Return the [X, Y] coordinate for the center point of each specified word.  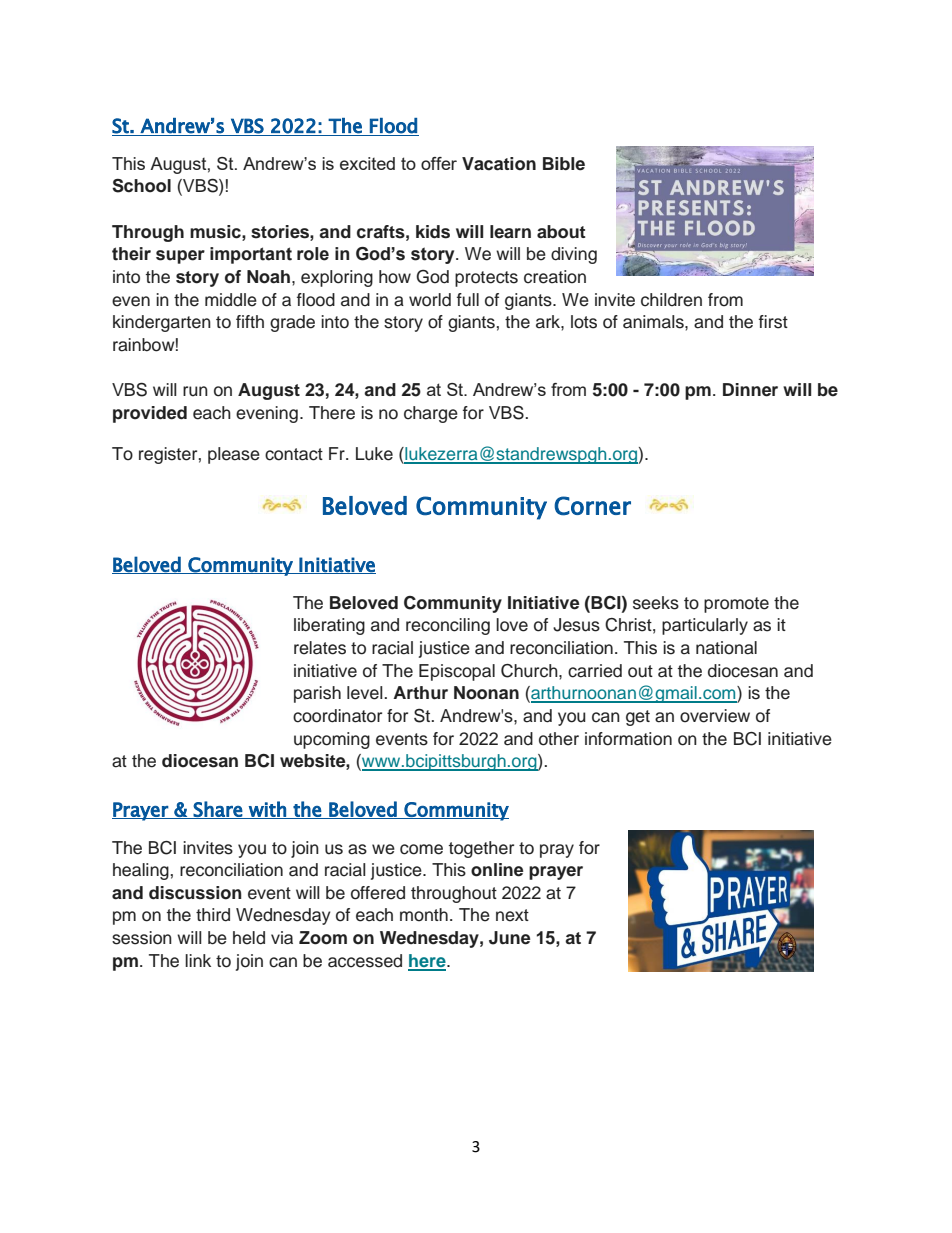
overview [715, 716]
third [213, 915]
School [141, 186]
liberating [329, 626]
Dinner [750, 390]
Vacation [499, 164]
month [424, 915]
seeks [656, 603]
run [195, 391]
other [559, 739]
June [510, 938]
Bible [564, 164]
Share [218, 810]
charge [431, 414]
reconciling [448, 626]
